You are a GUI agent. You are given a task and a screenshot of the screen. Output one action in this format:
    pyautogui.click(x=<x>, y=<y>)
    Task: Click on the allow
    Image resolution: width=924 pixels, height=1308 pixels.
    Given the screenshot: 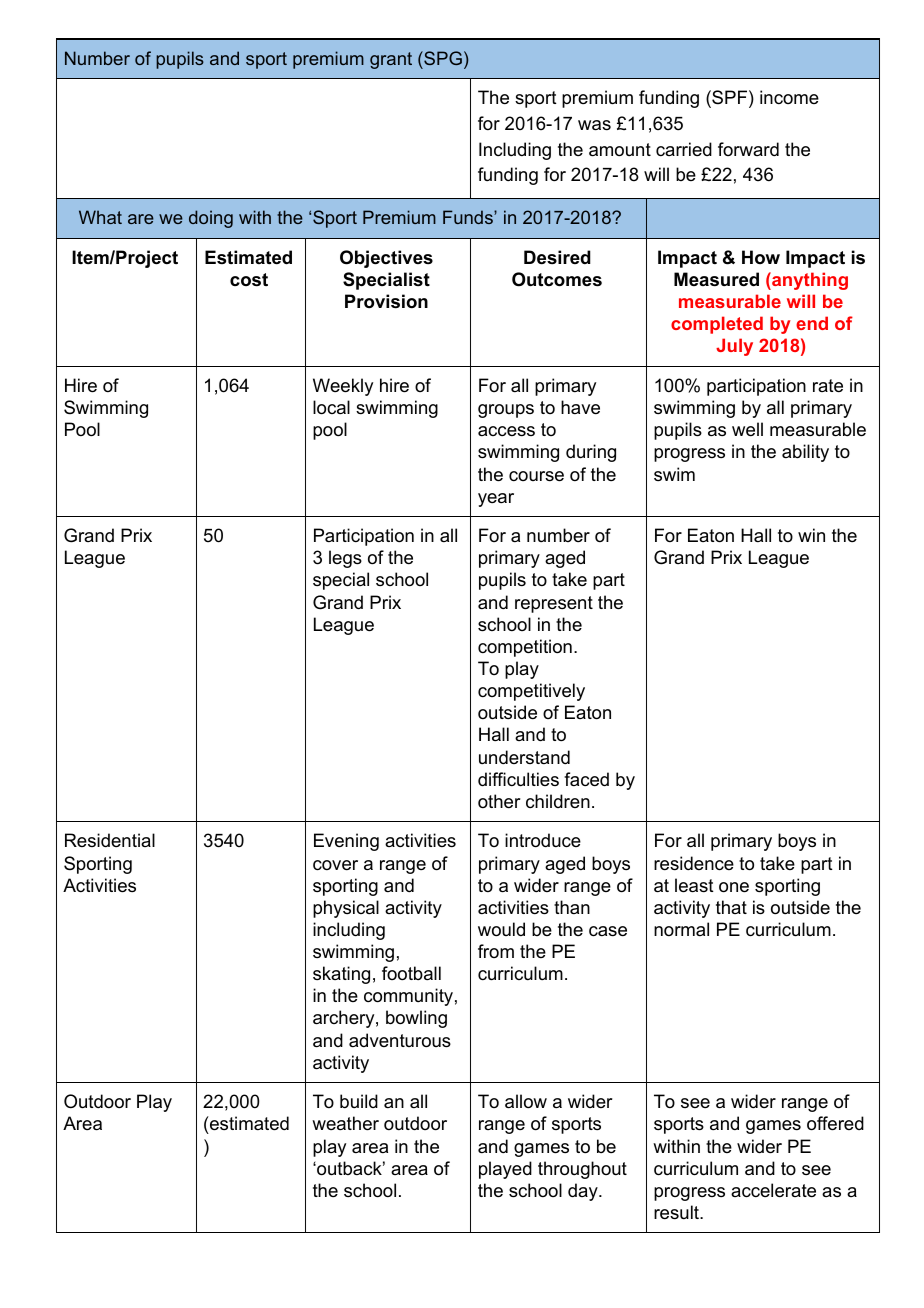 What is the action you would take?
    pyautogui.click(x=526, y=1101)
